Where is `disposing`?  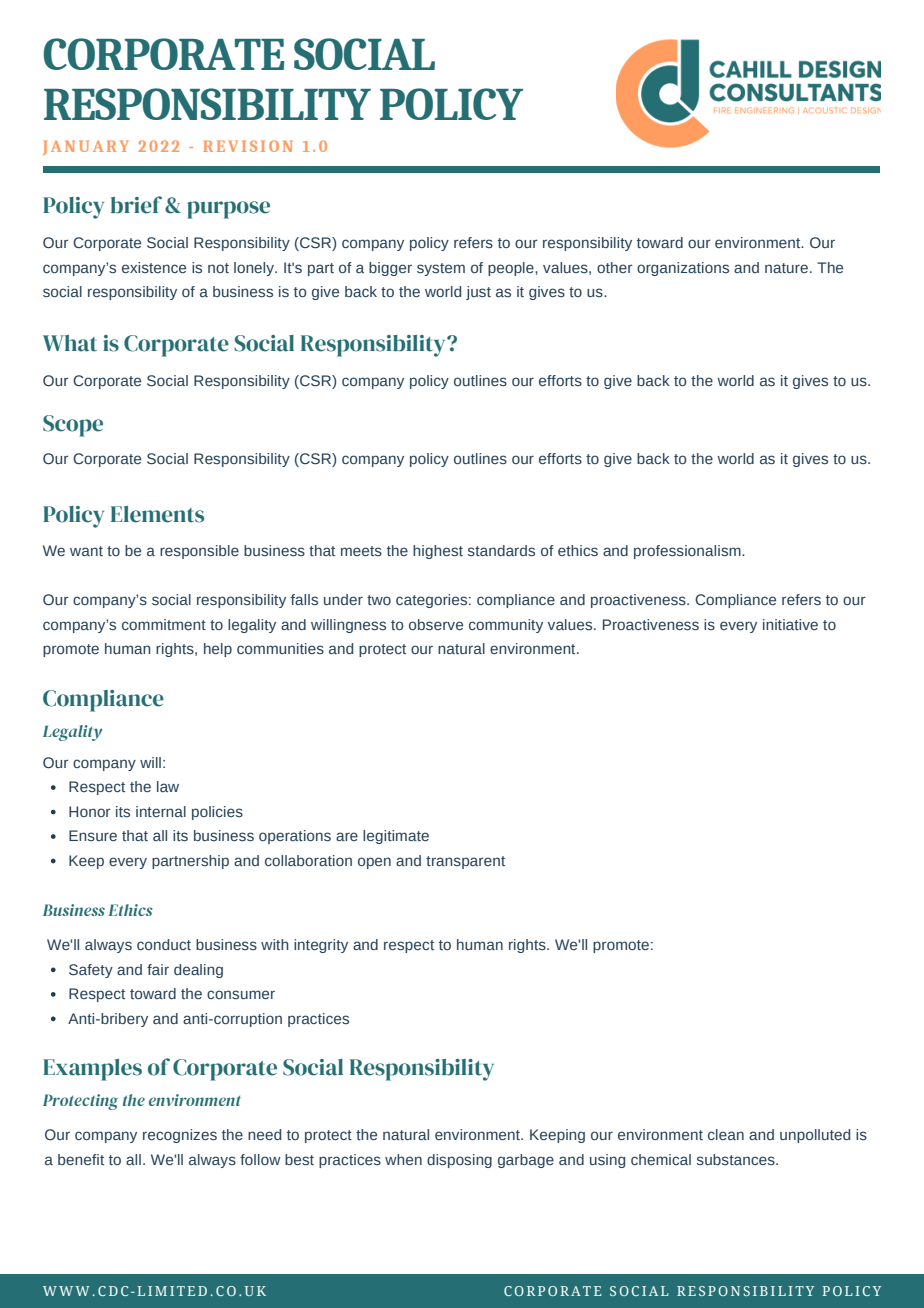 disposing is located at coordinates (459, 1161).
